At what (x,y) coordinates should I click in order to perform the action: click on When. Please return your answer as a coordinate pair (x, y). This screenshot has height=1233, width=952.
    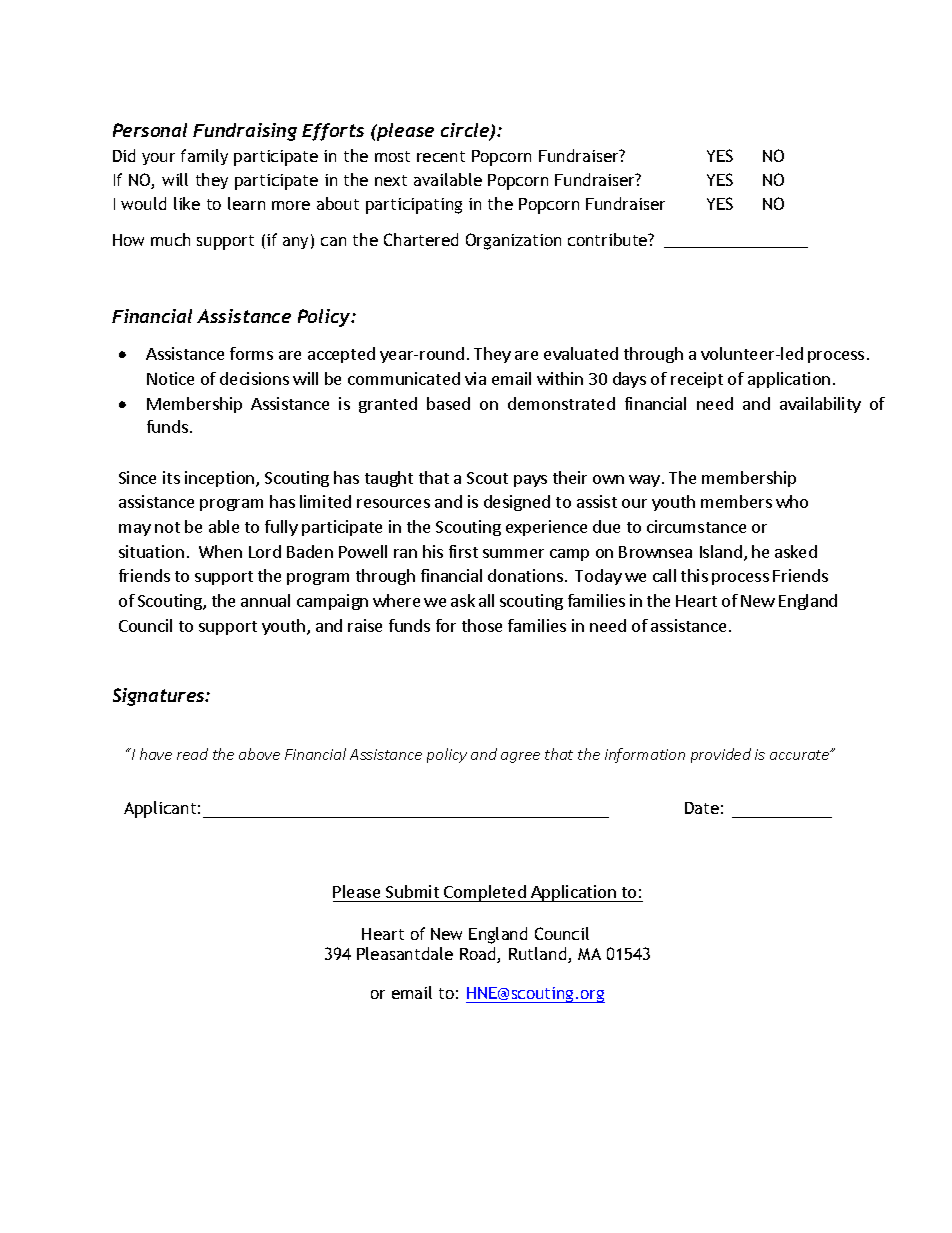
    Looking at the image, I should click on (220, 551).
